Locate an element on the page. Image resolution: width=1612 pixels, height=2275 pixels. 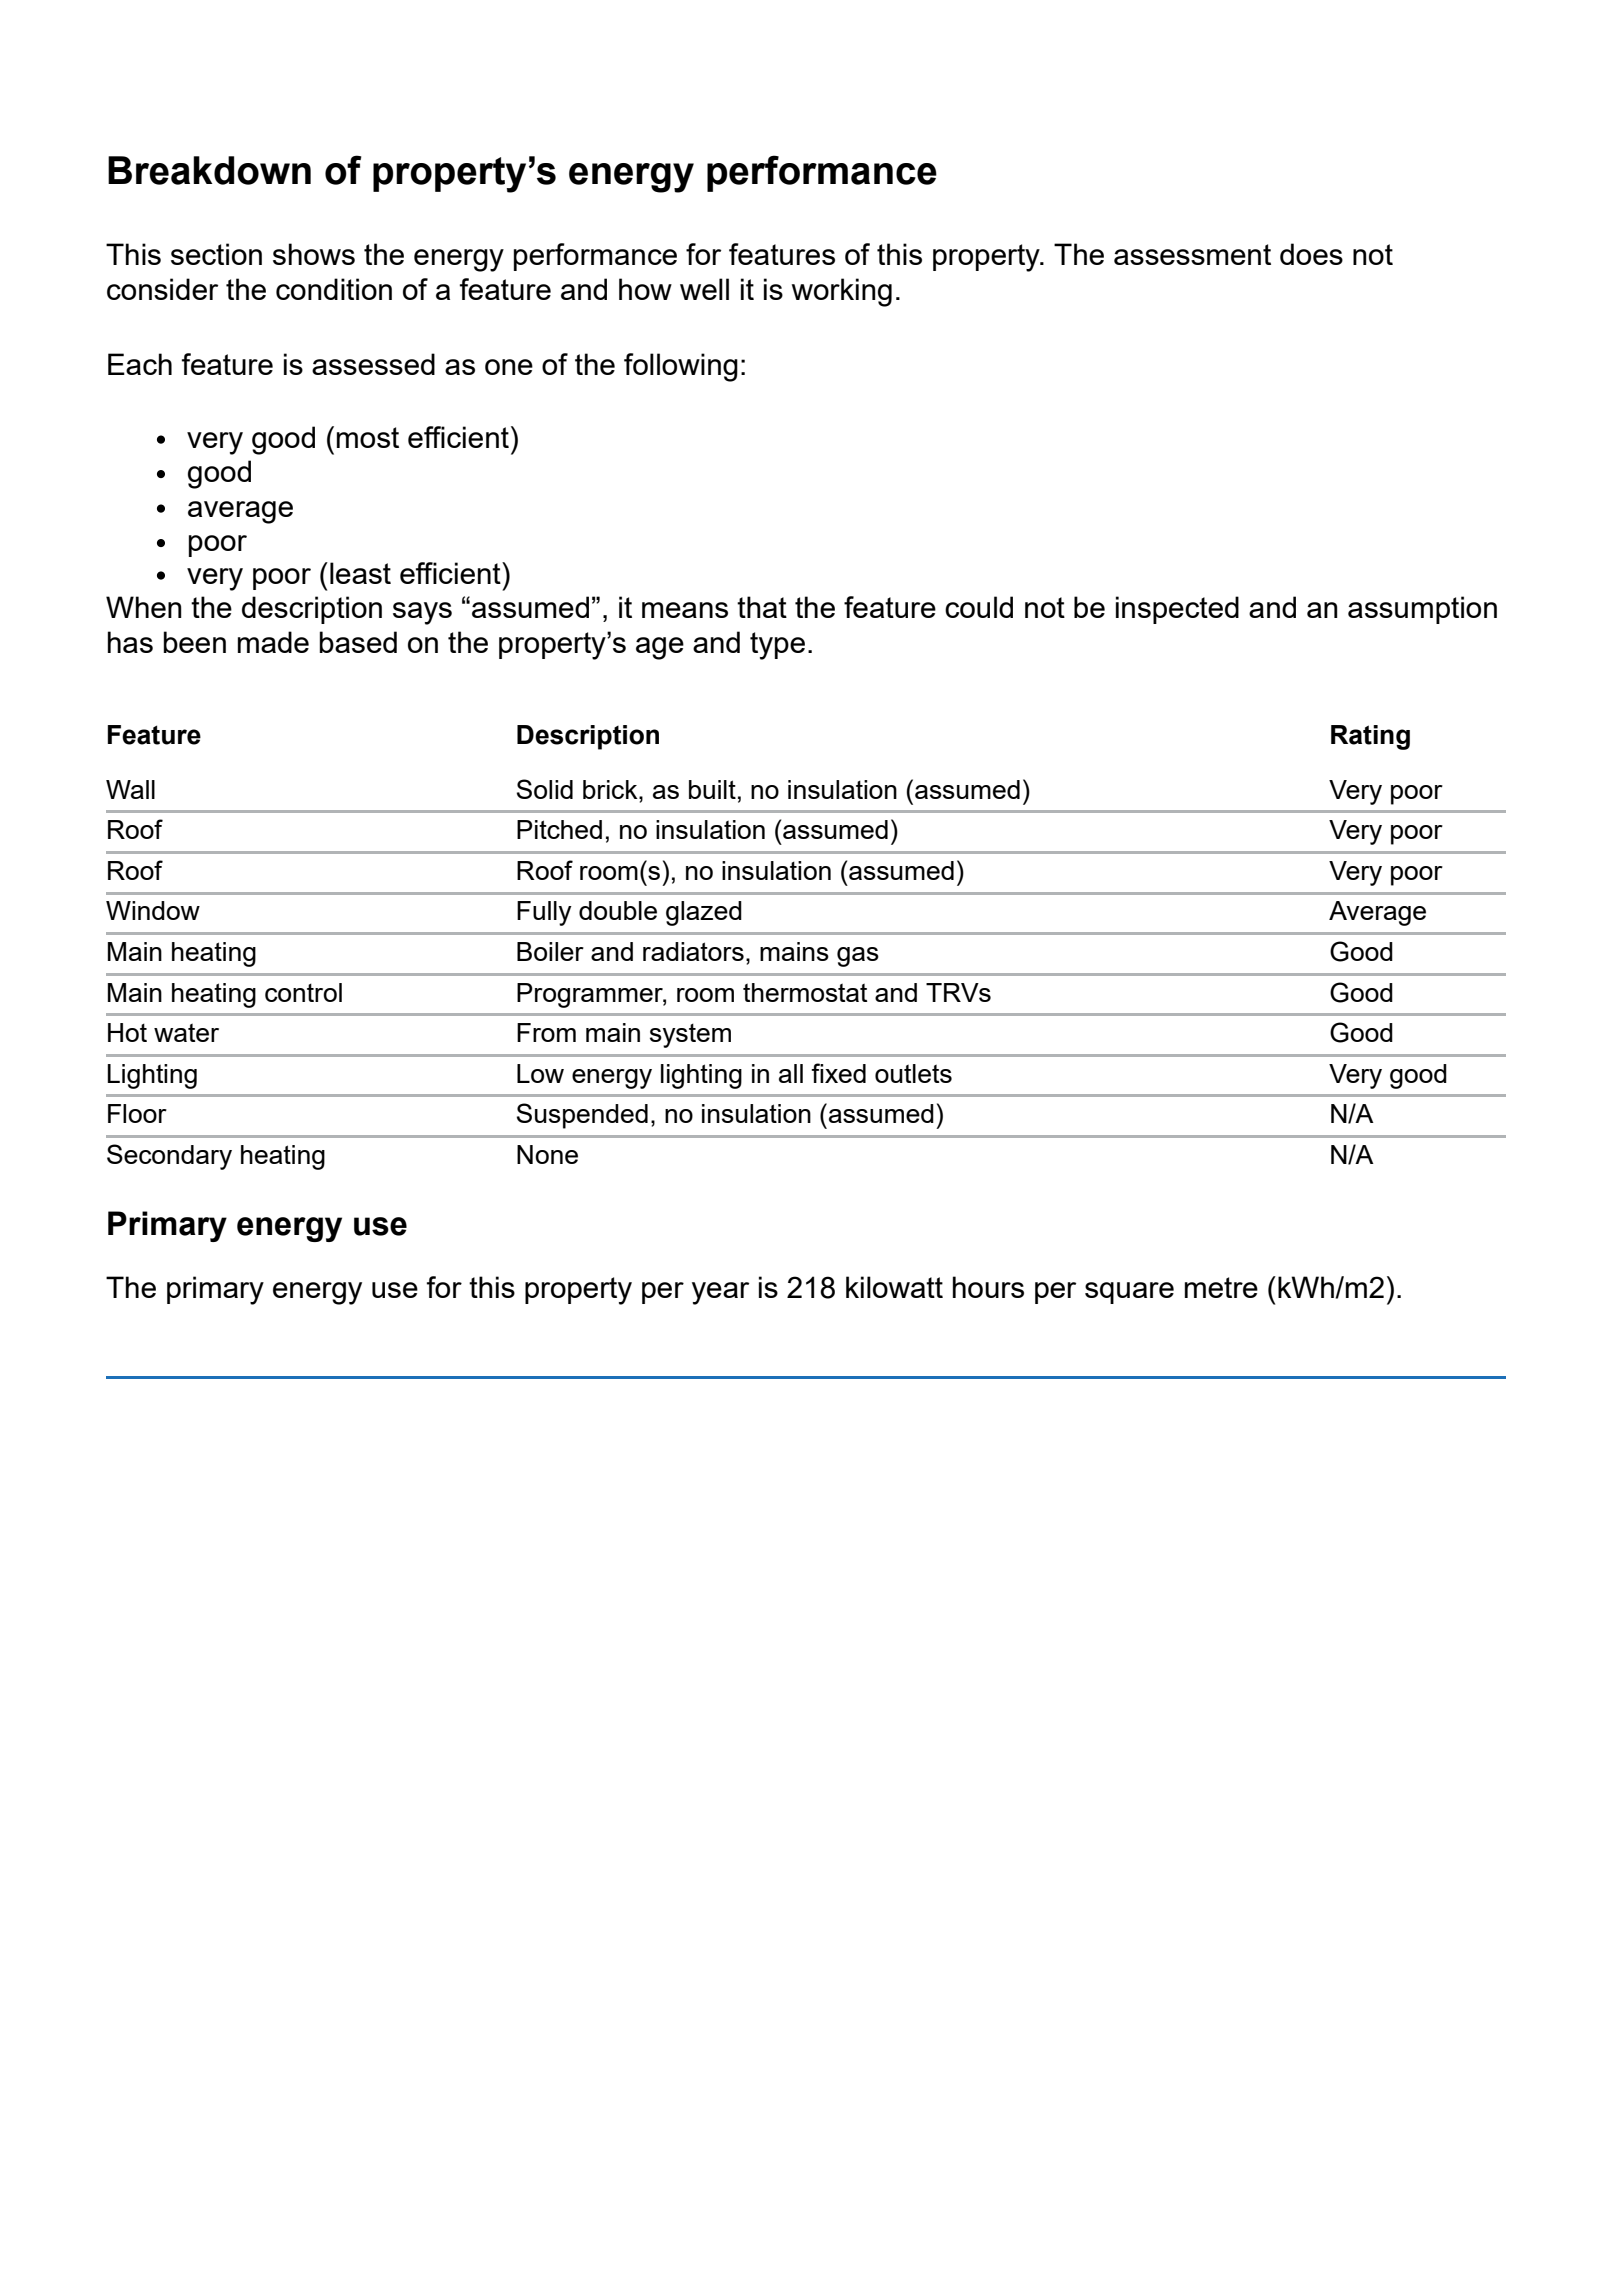
Breakdown is located at coordinates (209, 170).
